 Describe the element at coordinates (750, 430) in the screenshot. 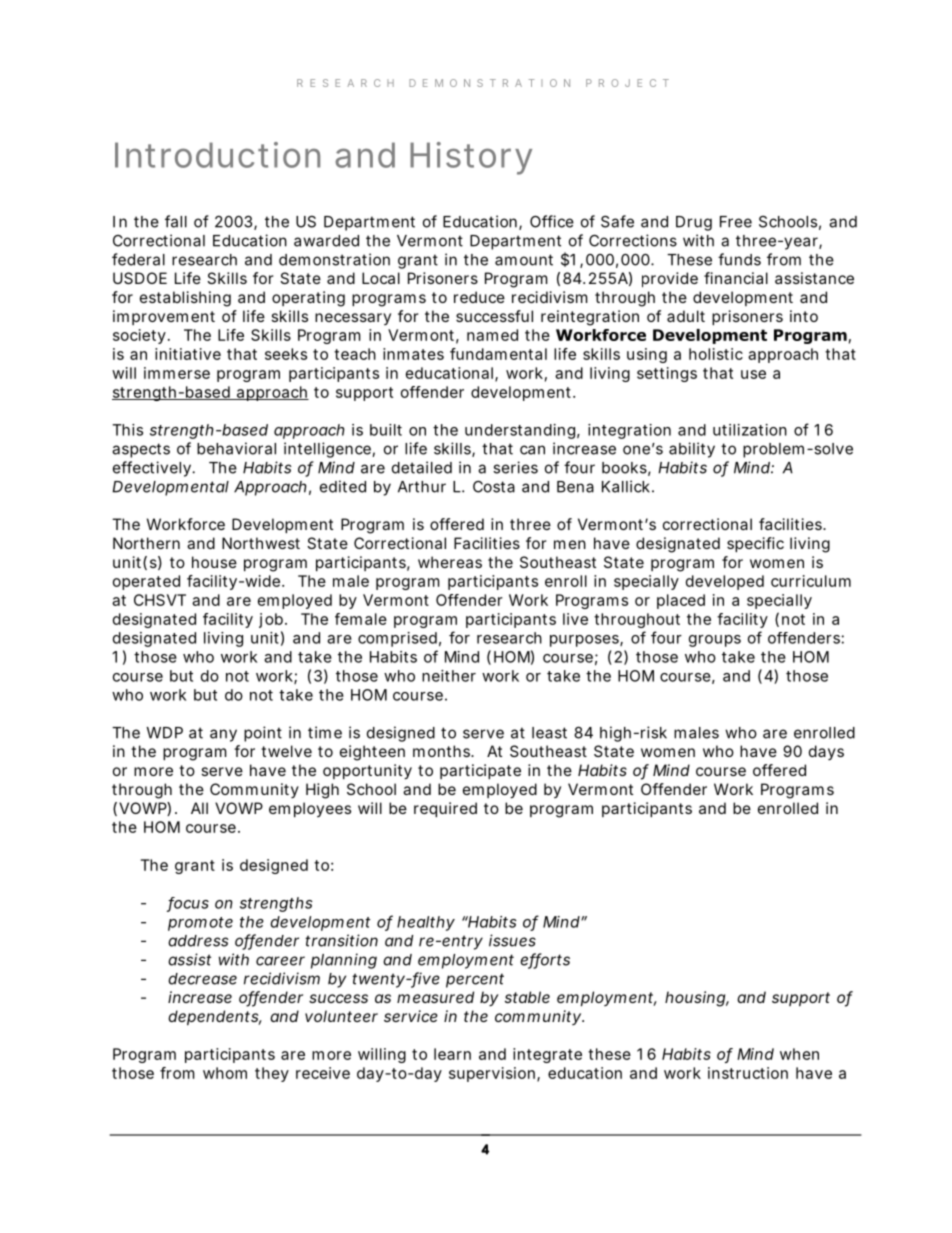

I see `utilization` at that location.
